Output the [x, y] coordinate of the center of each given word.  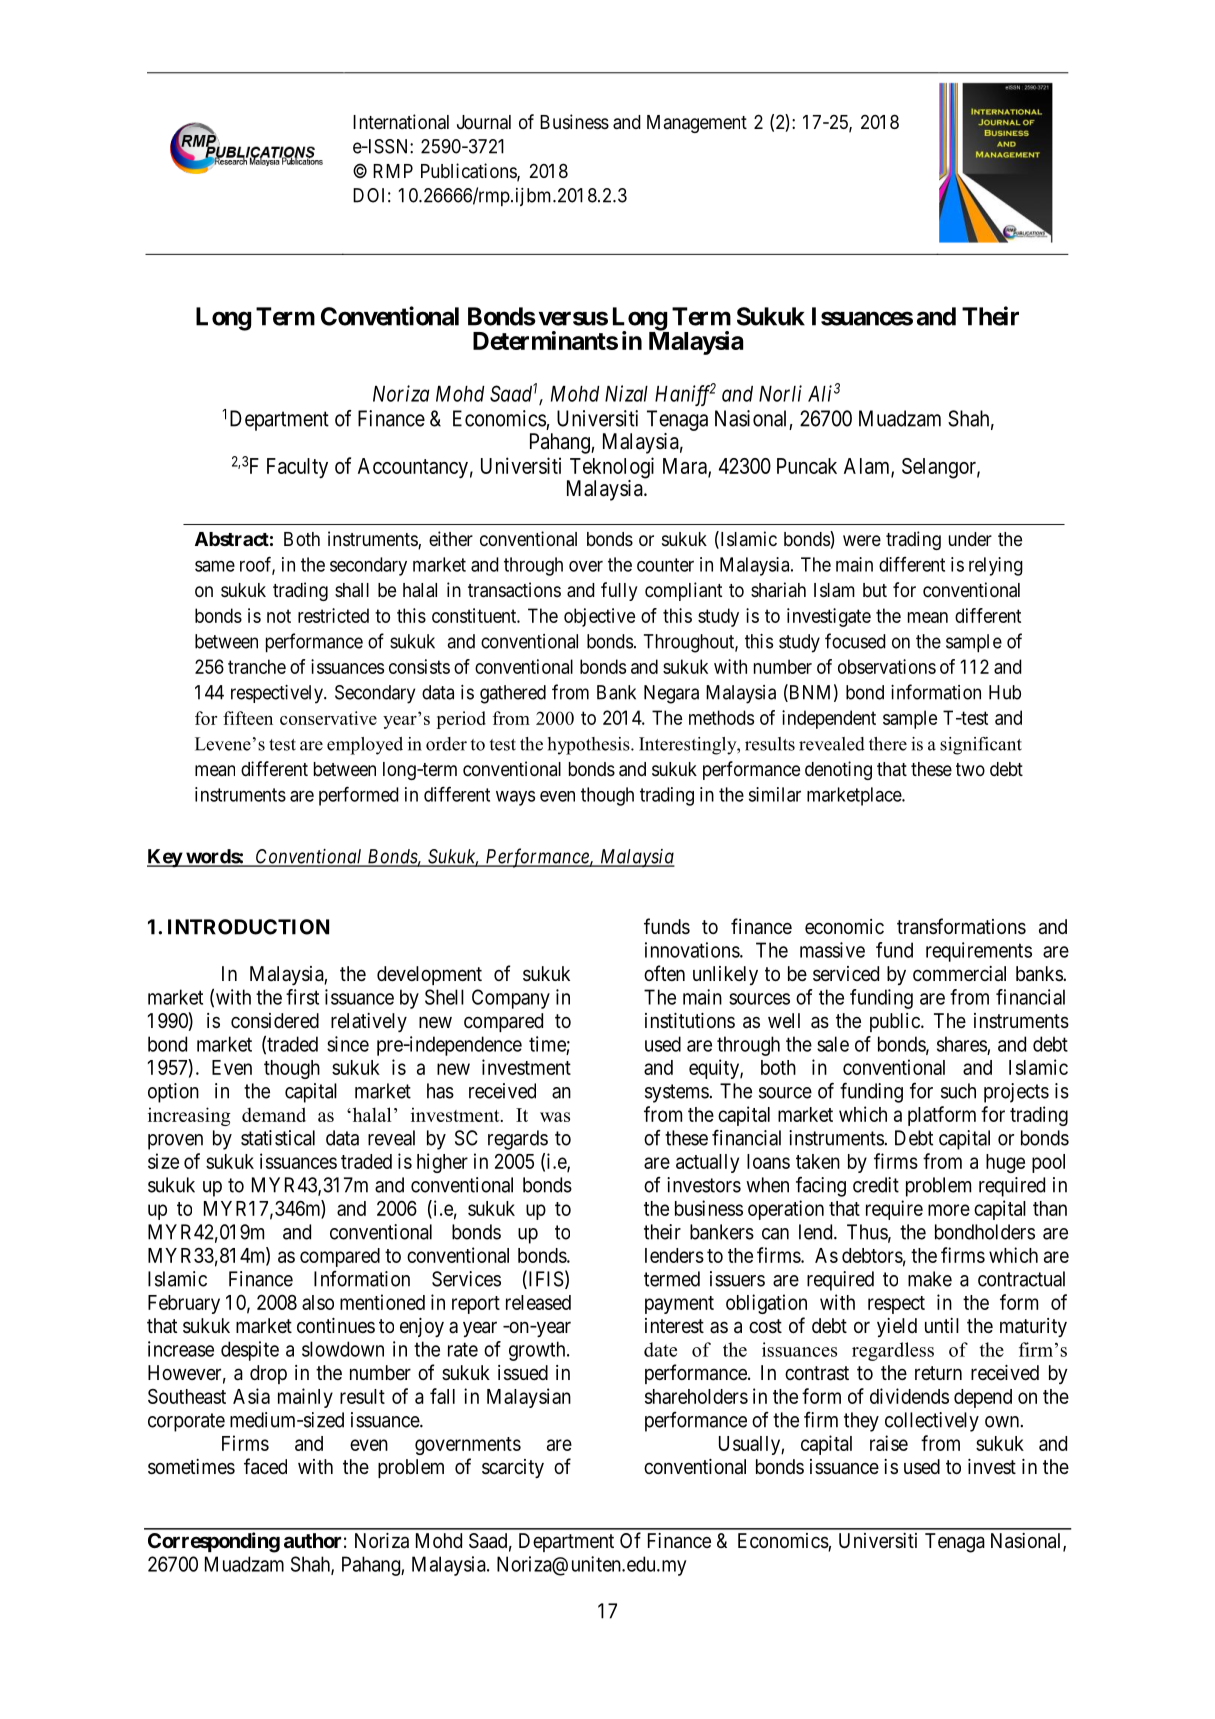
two [970, 769]
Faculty [297, 468]
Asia [251, 1396]
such [958, 1091]
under [970, 539]
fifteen [248, 718]
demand [274, 1114]
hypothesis [590, 746]
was [555, 1117]
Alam [868, 467]
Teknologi [610, 469]
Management [697, 124]
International [401, 122]
